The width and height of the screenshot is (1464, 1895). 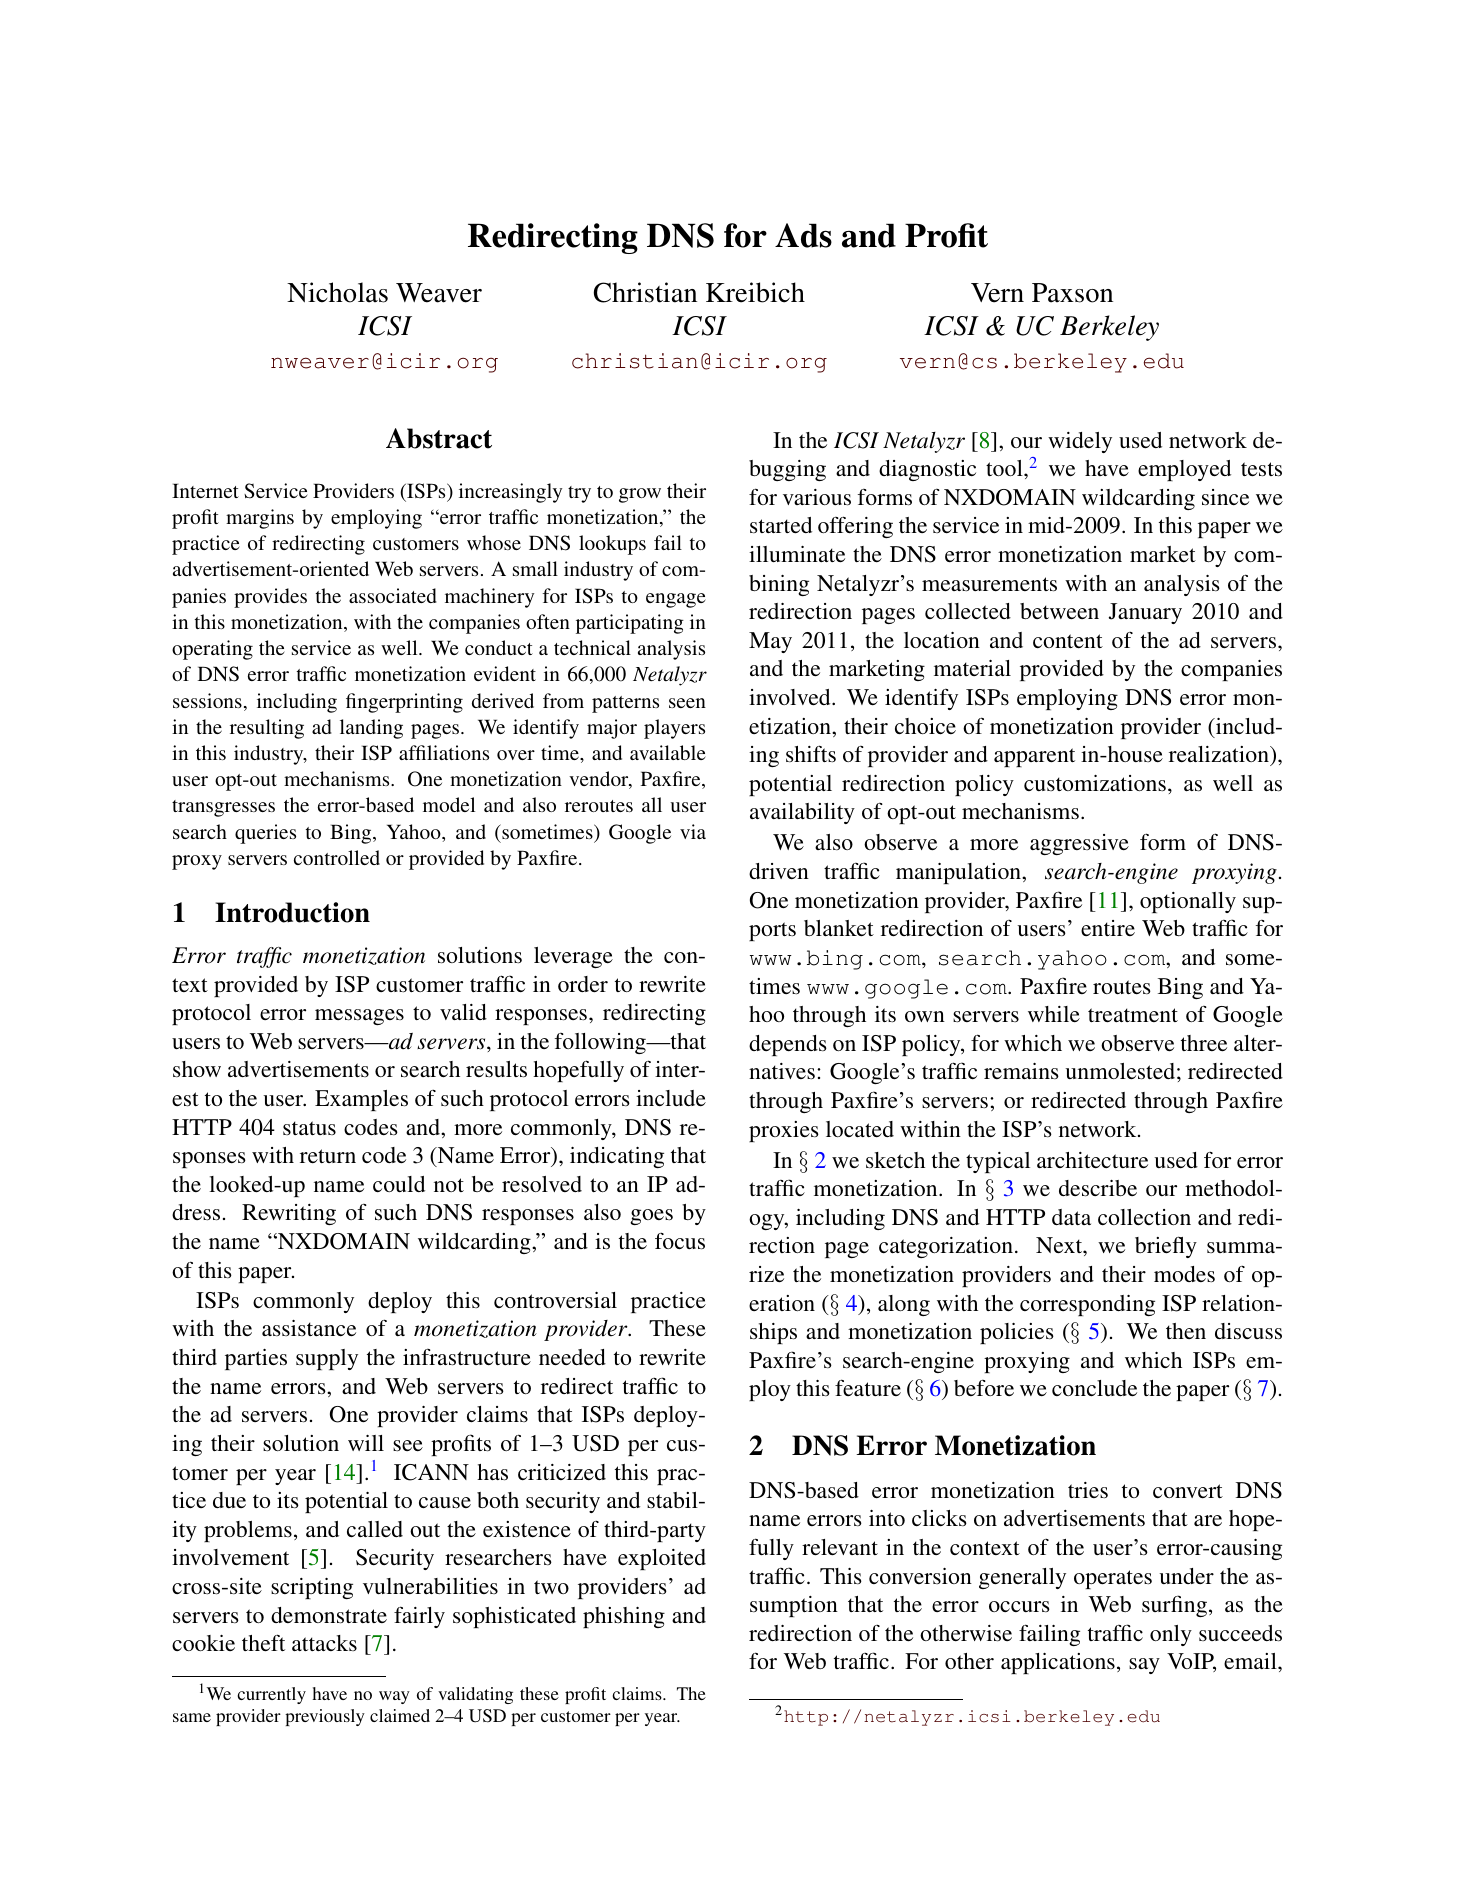 I want to click on phishing, so click(x=624, y=1617).
